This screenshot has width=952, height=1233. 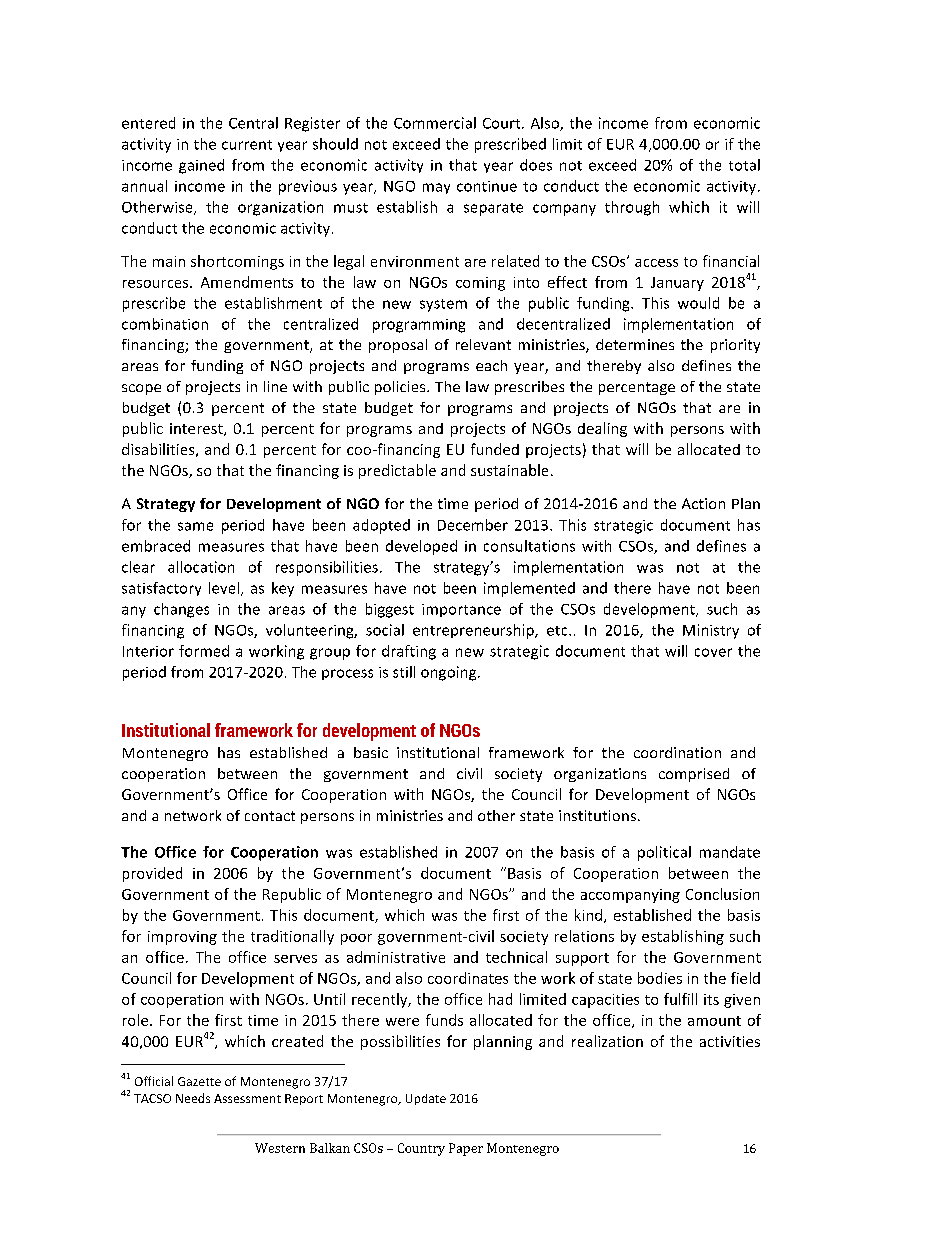 I want to click on Commercial, so click(x=435, y=123).
